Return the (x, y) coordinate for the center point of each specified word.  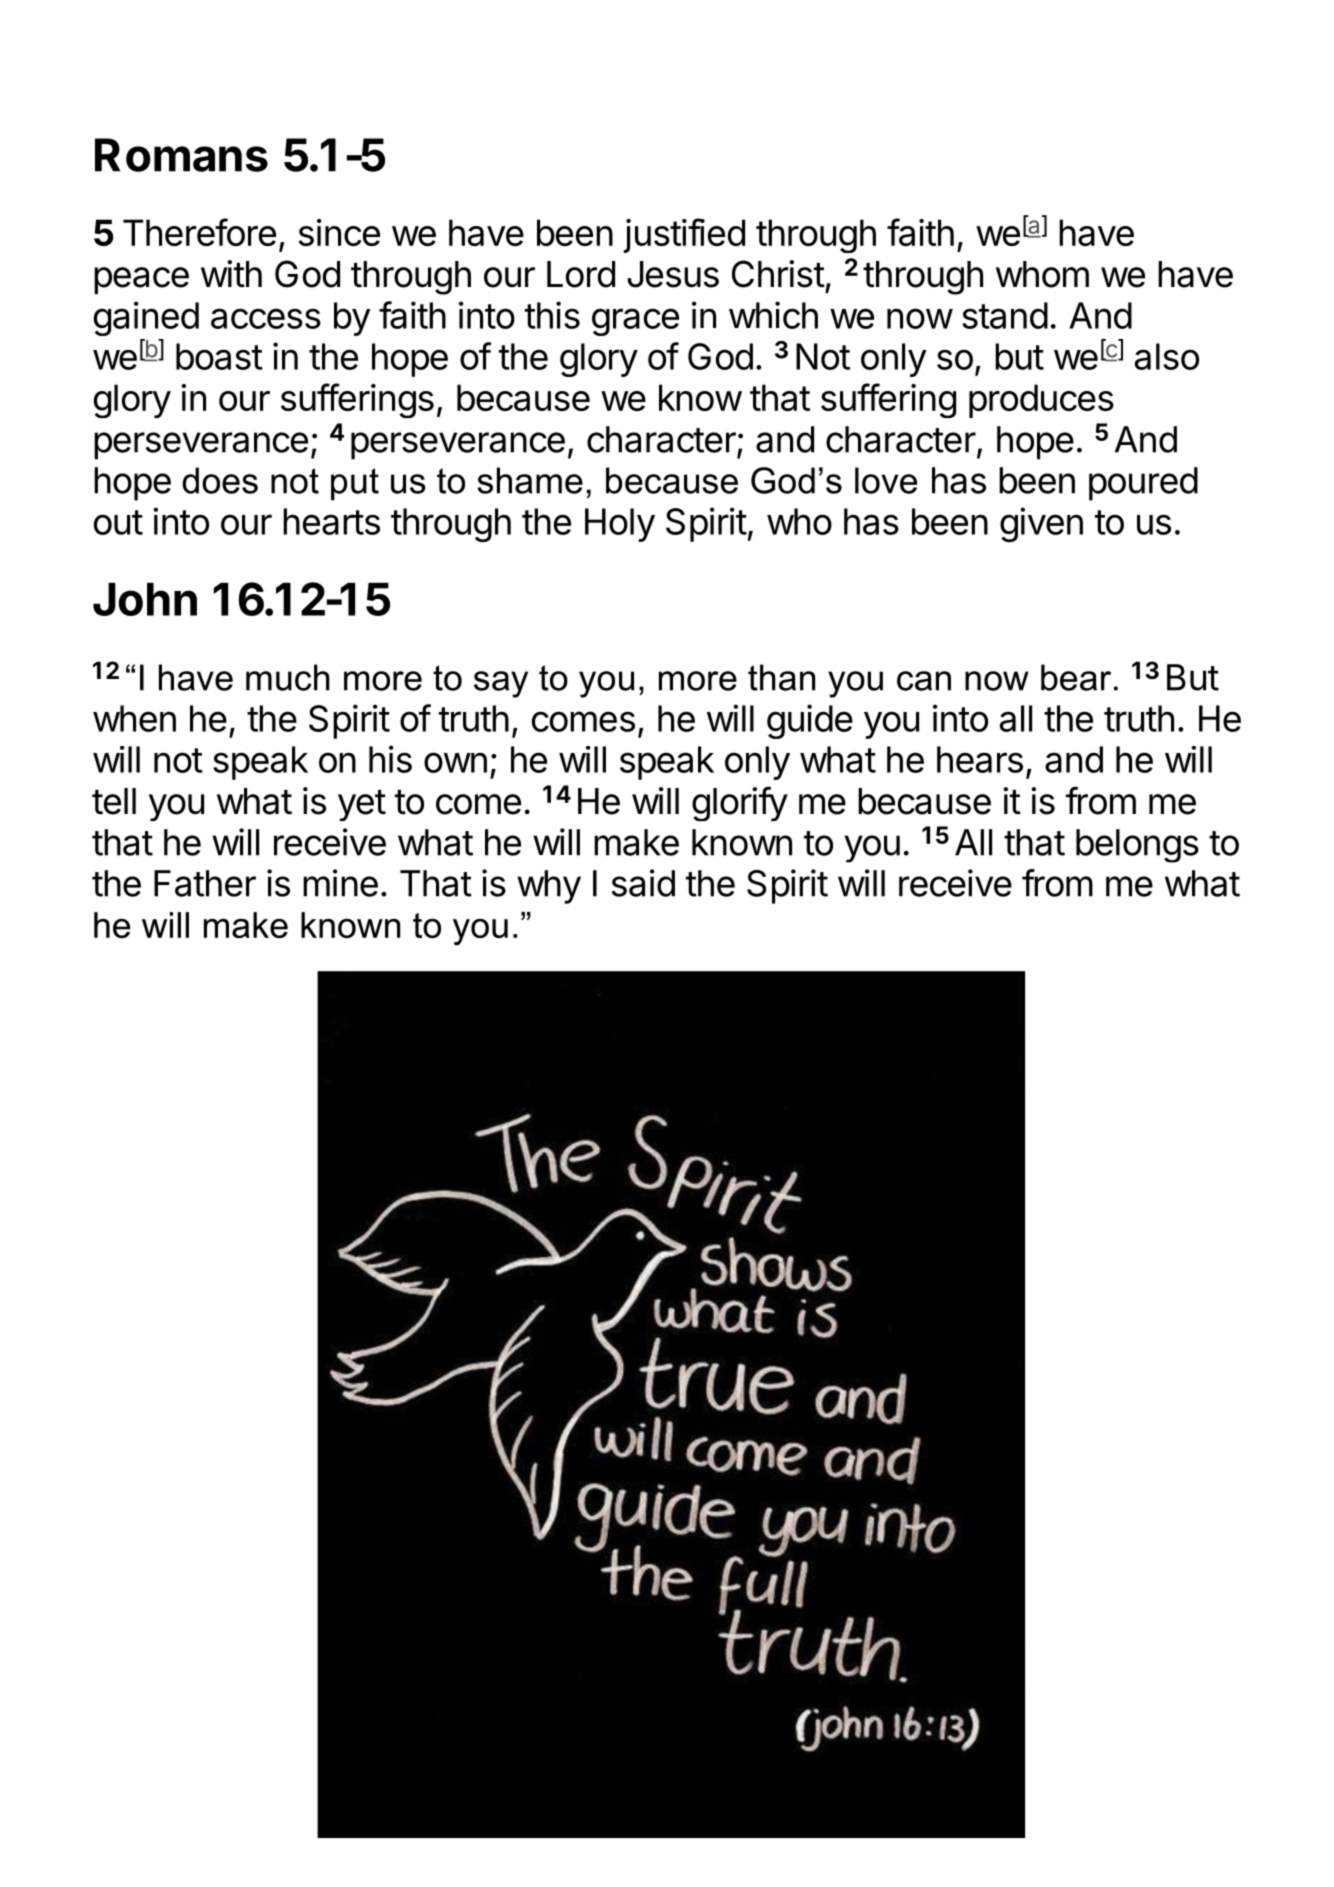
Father (205, 883)
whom (1042, 274)
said (643, 883)
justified (684, 235)
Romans (181, 155)
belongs (1137, 846)
